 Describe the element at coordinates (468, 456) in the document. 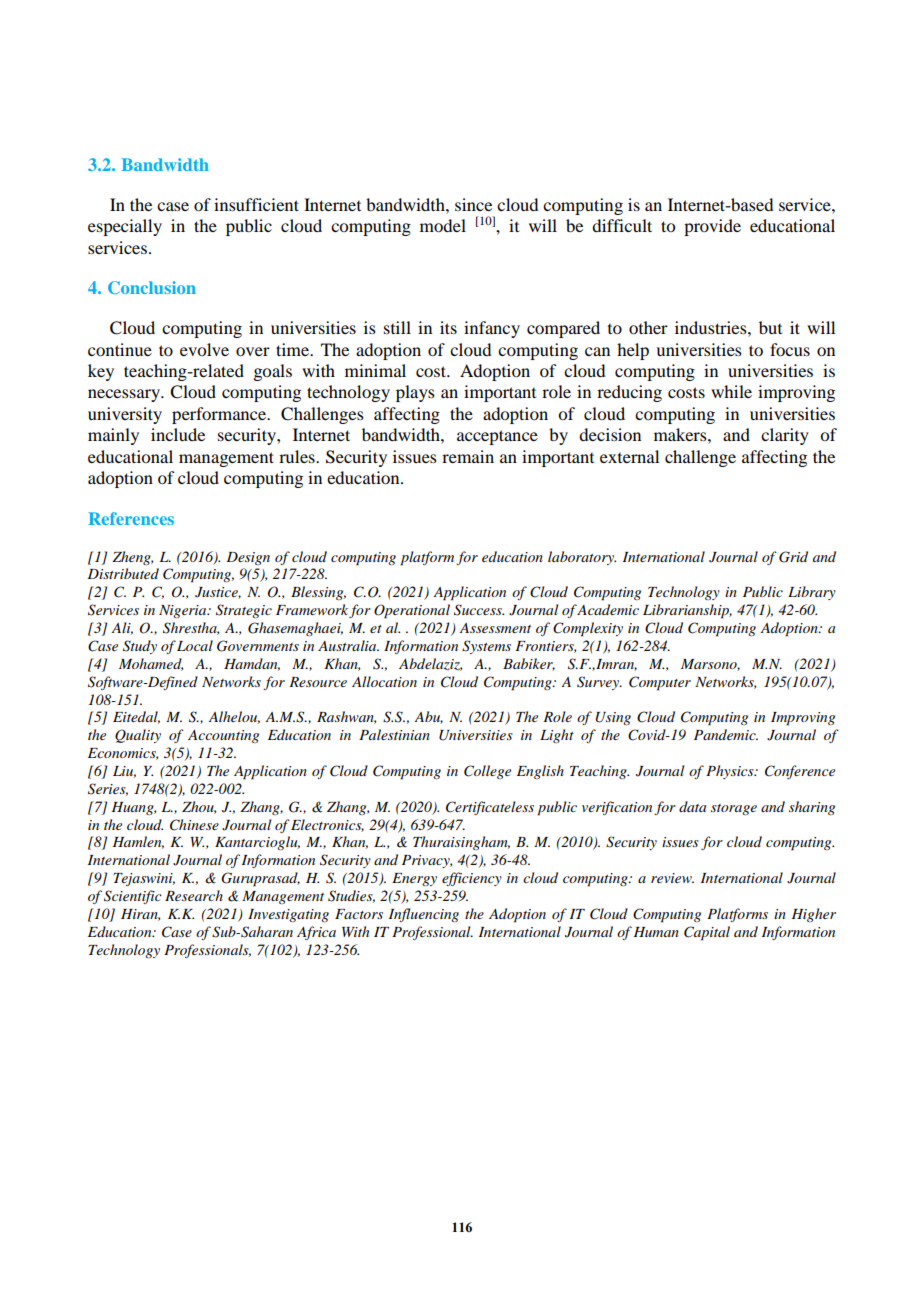

I see `remain` at that location.
